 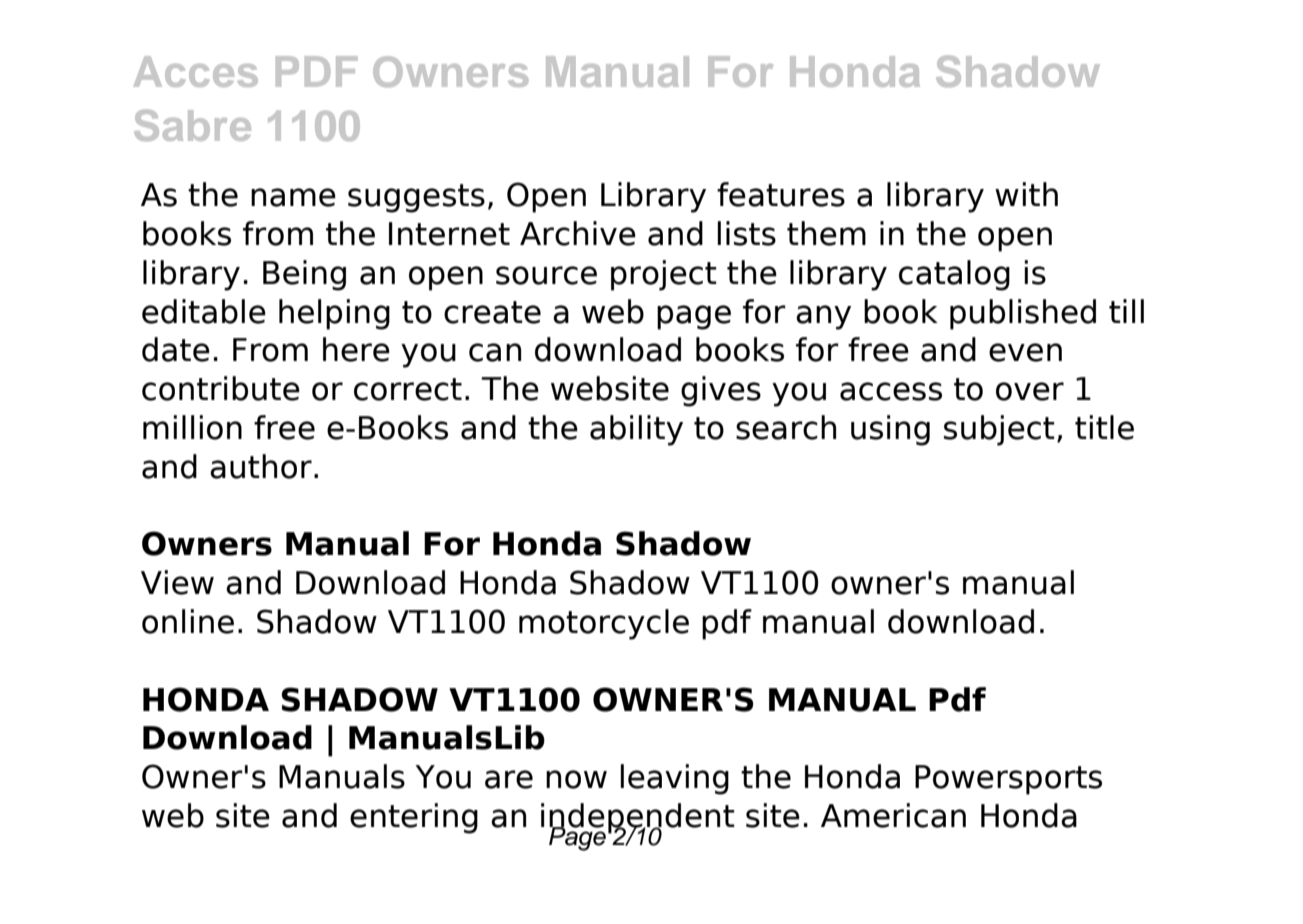 What do you see at coordinates (674, 779) in the screenshot?
I see `leaving` at bounding box center [674, 779].
